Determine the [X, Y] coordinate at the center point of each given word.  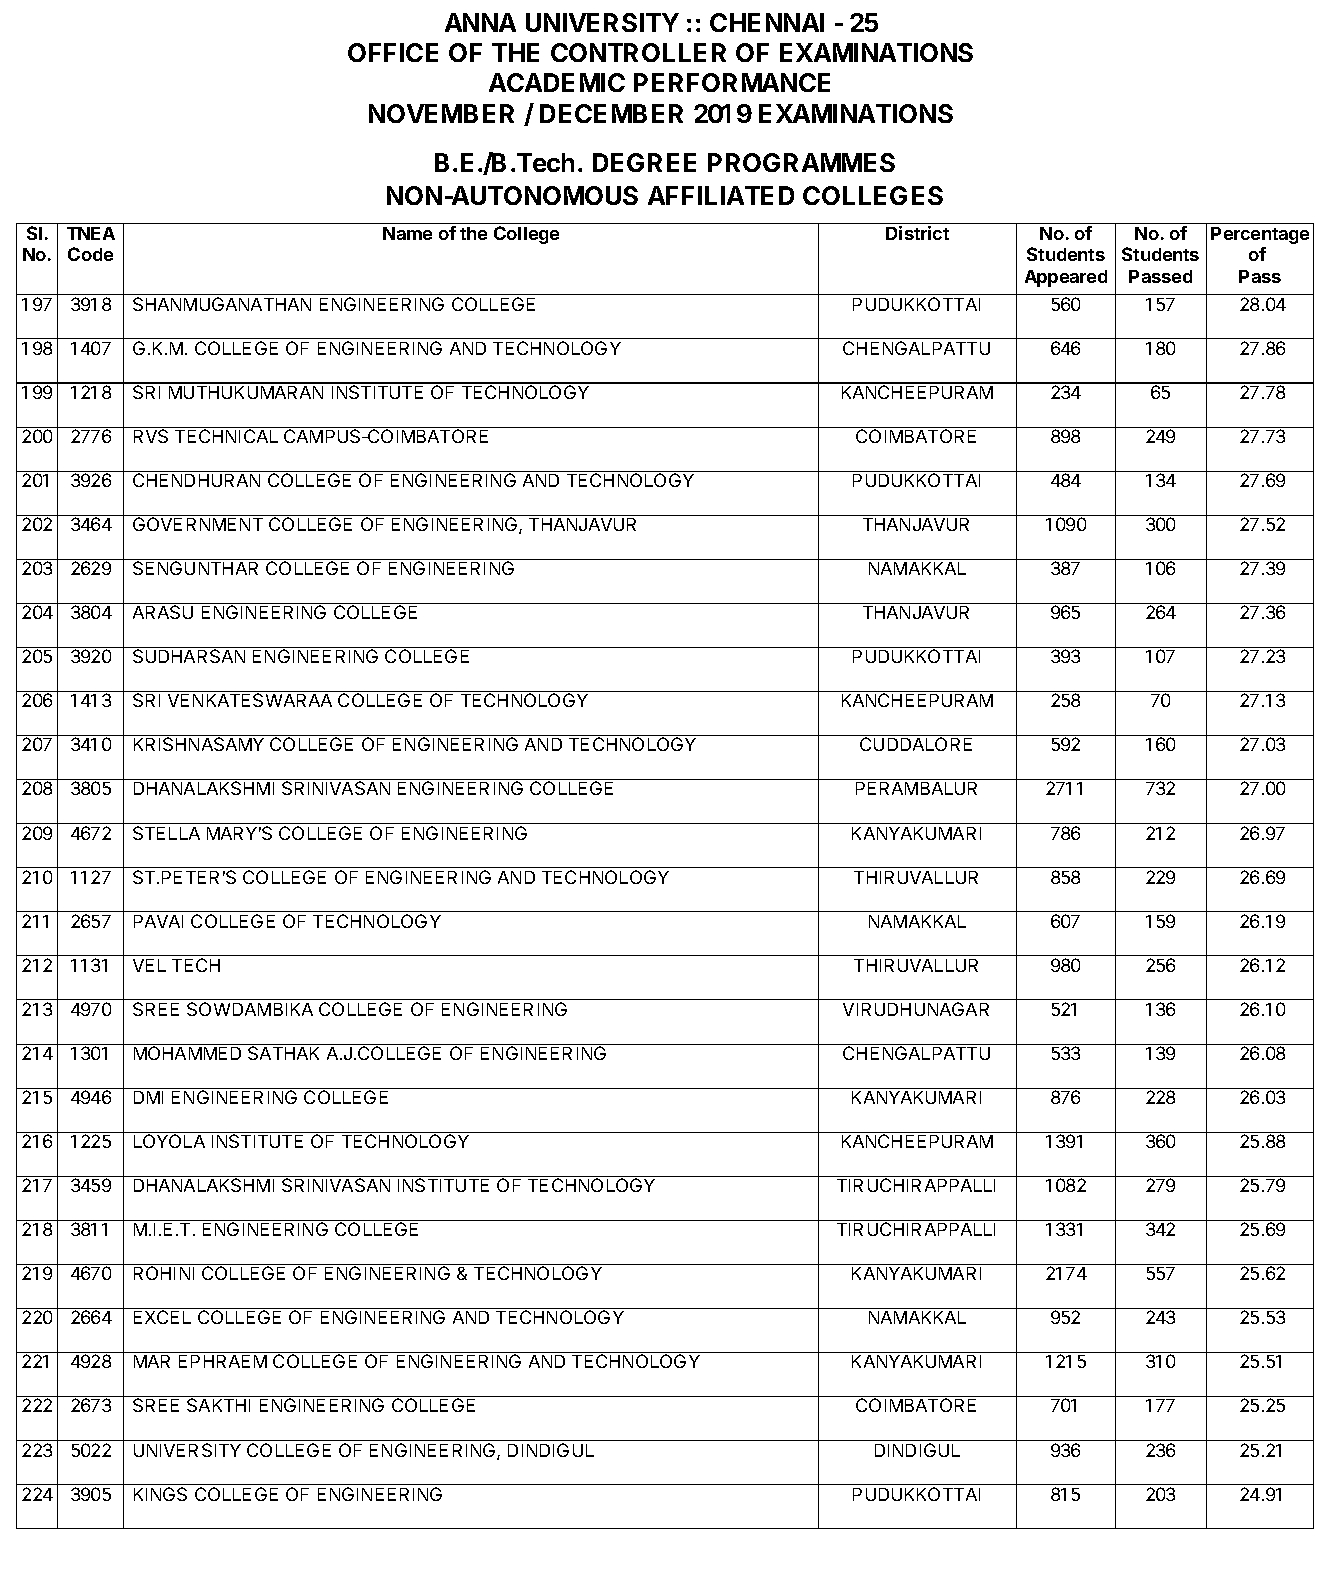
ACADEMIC [557, 82]
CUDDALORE [916, 744]
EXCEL [162, 1317]
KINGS [160, 1494]
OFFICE [393, 52]
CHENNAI [767, 22]
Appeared [1066, 278]
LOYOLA [169, 1141]
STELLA [166, 833]
